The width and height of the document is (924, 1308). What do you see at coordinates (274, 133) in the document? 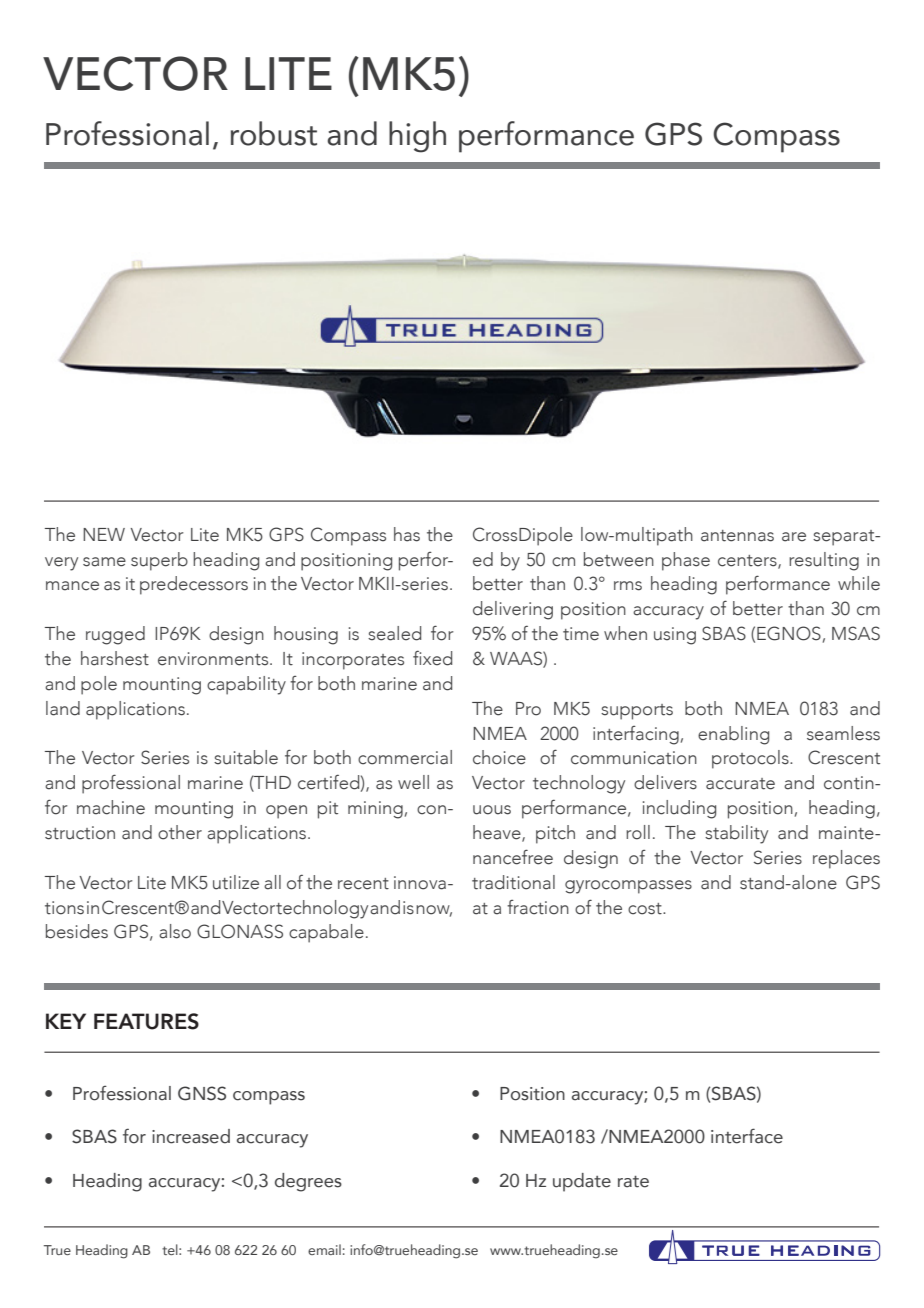
I see `robust` at bounding box center [274, 133].
